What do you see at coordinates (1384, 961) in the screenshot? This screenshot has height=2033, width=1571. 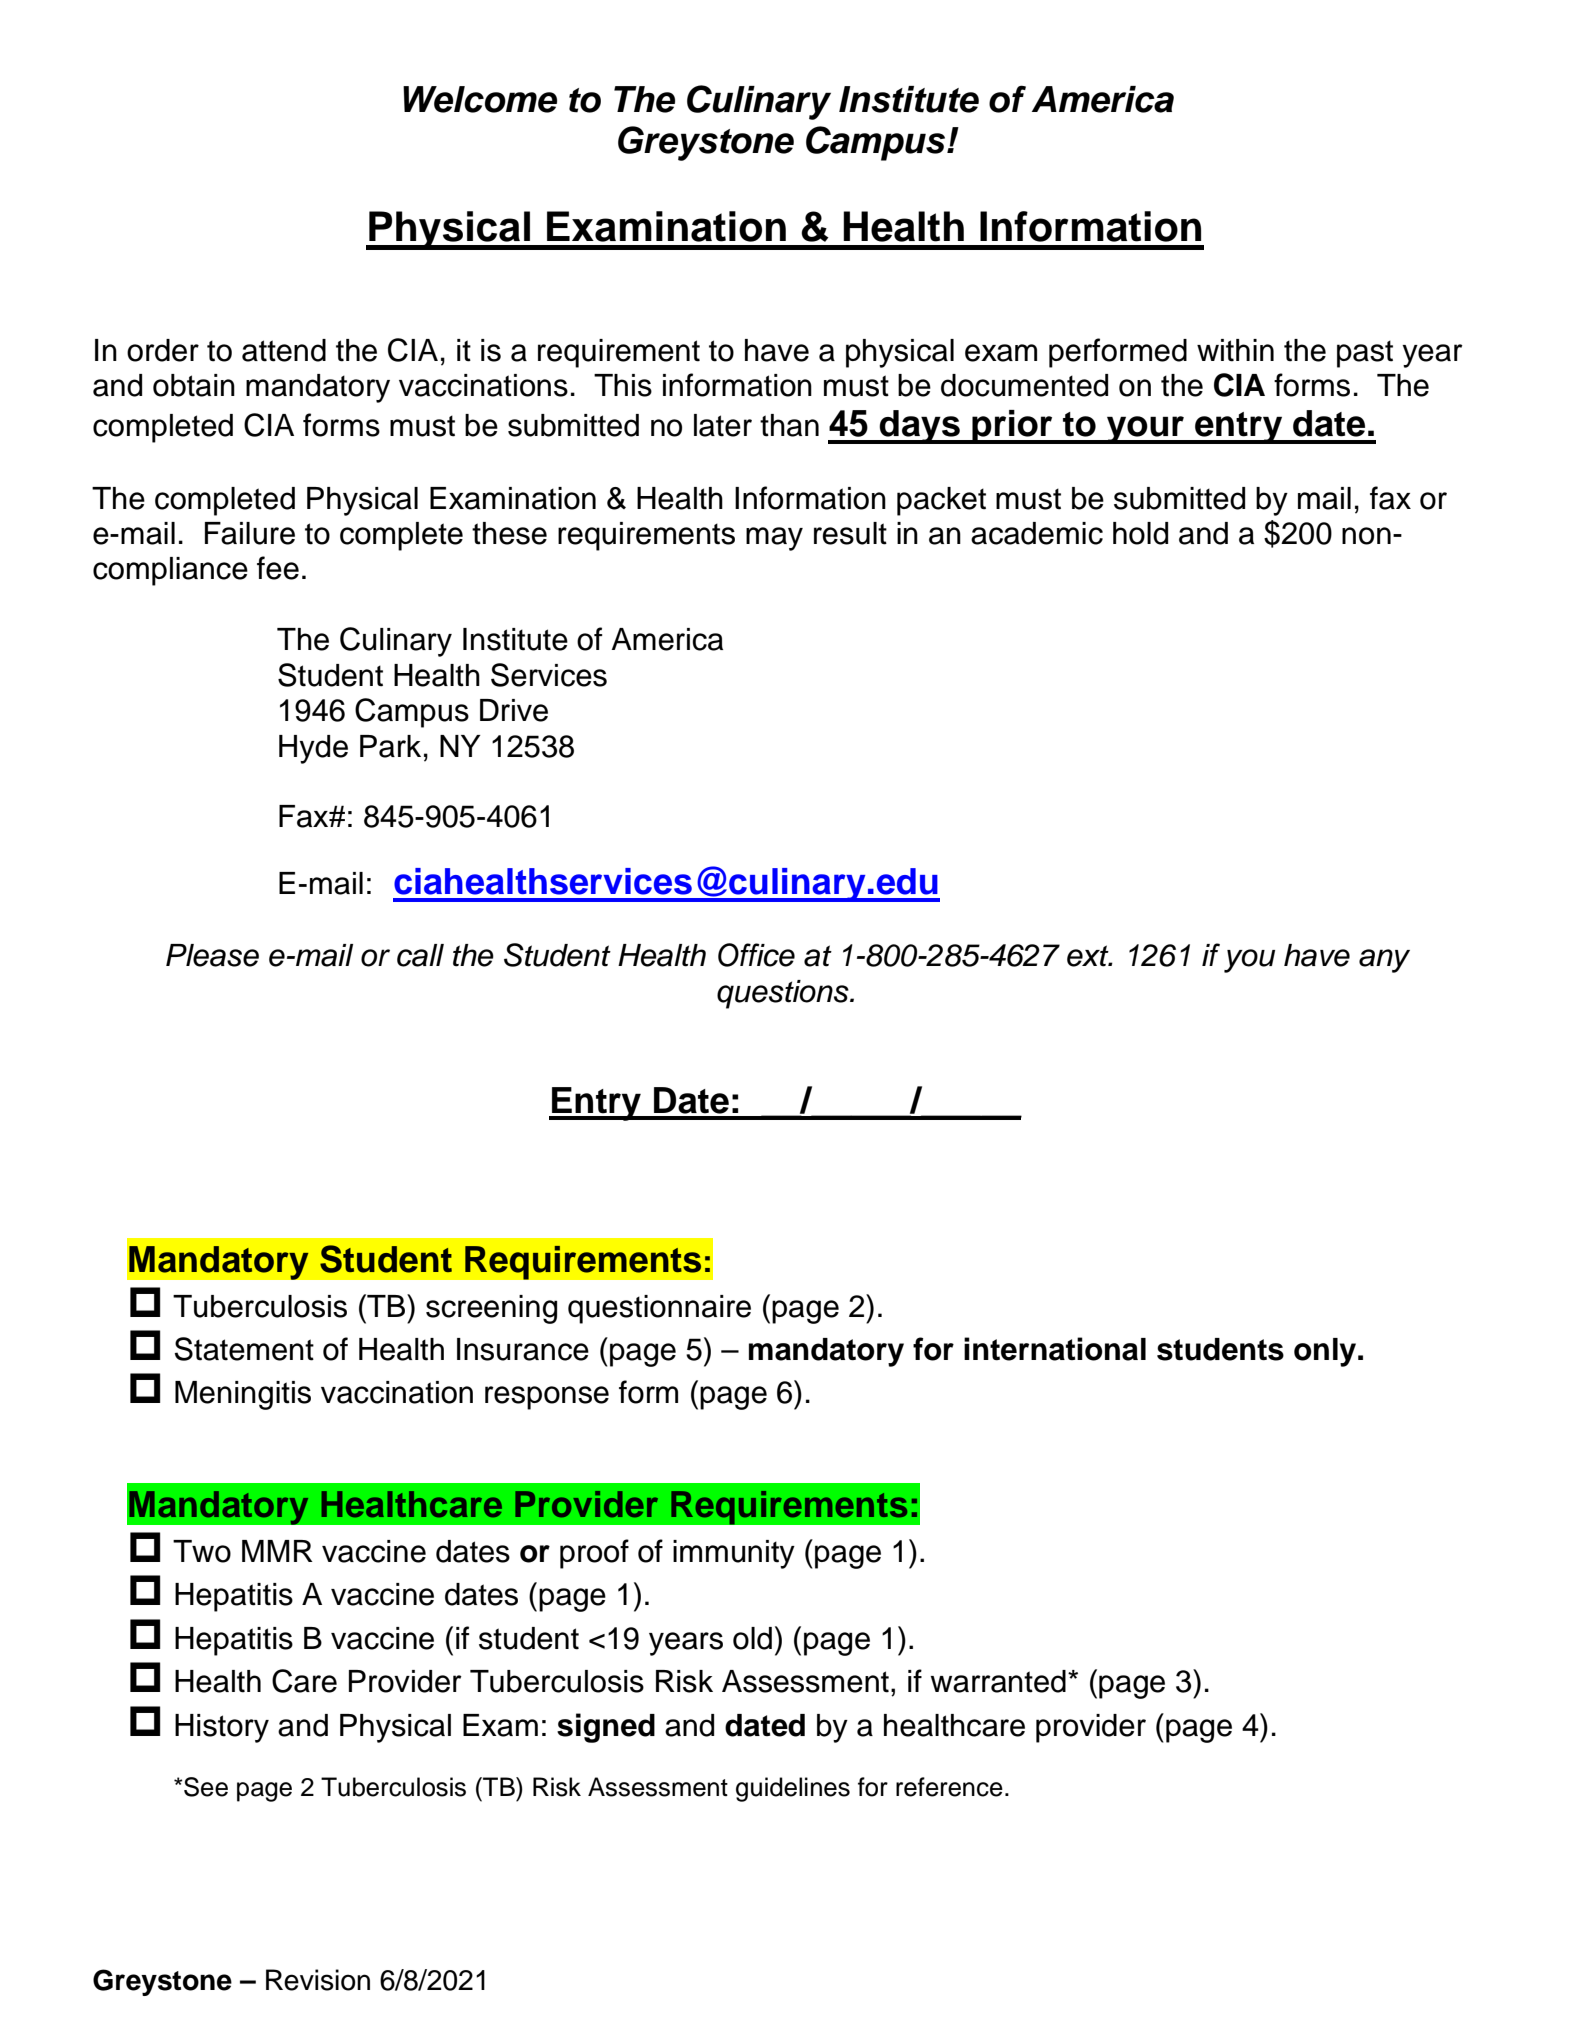 I see `any` at bounding box center [1384, 961].
